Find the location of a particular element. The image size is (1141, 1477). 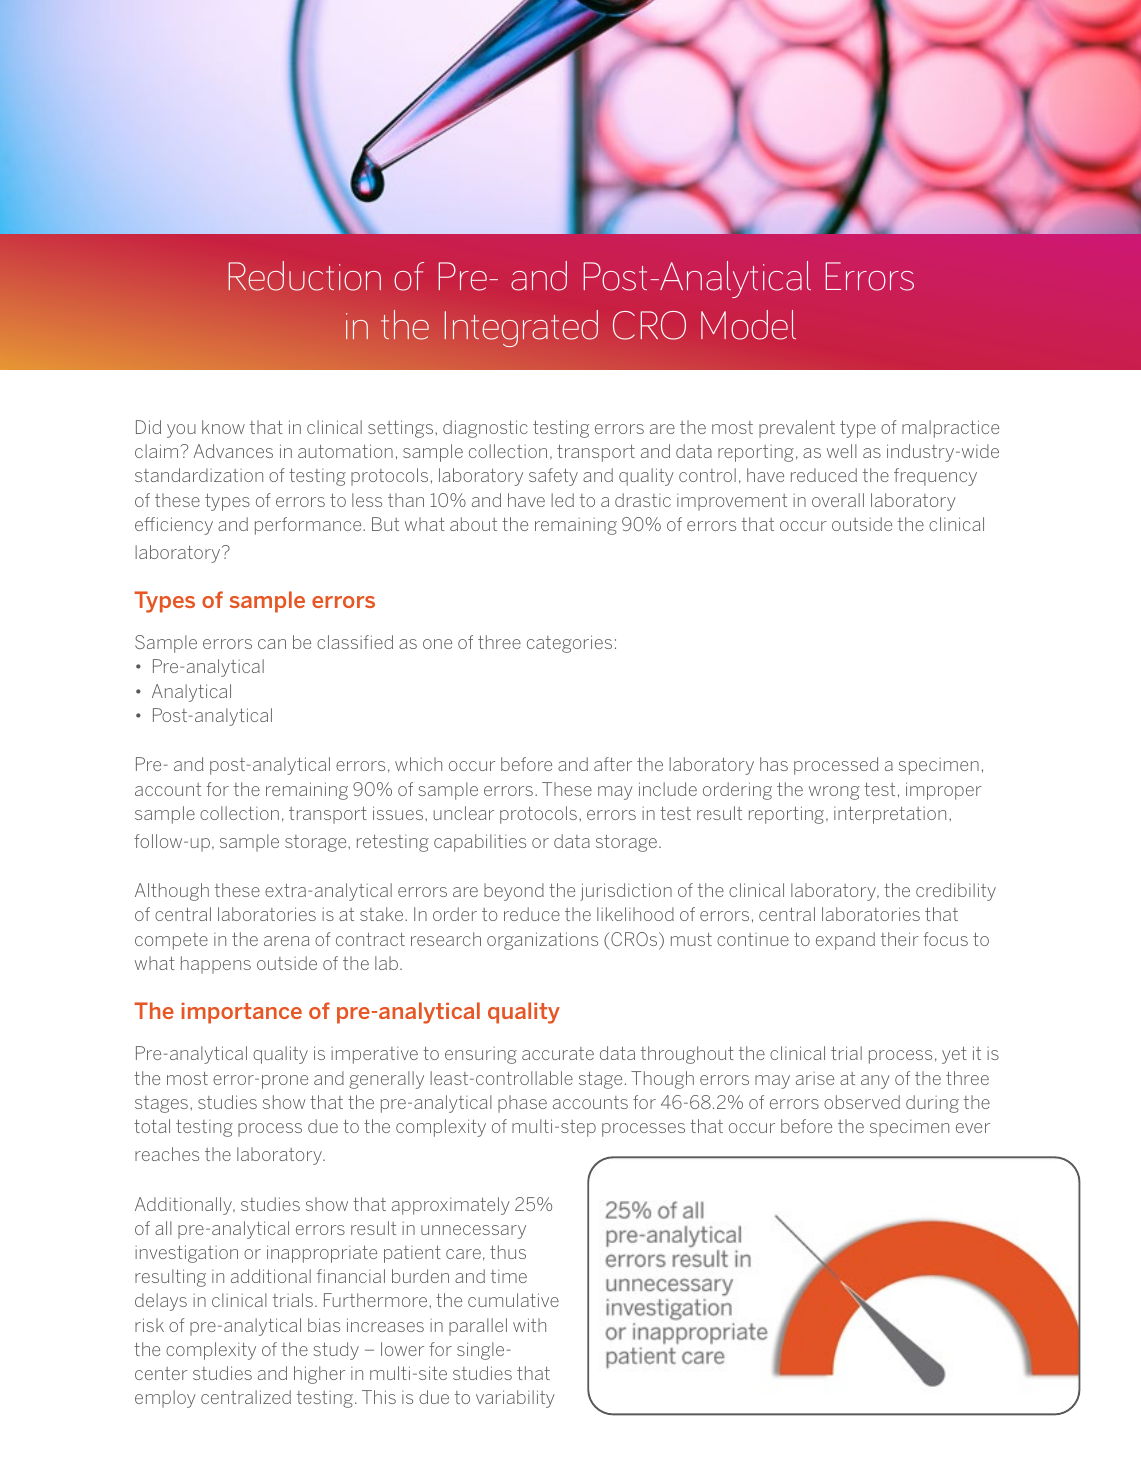

with is located at coordinates (529, 1325).
